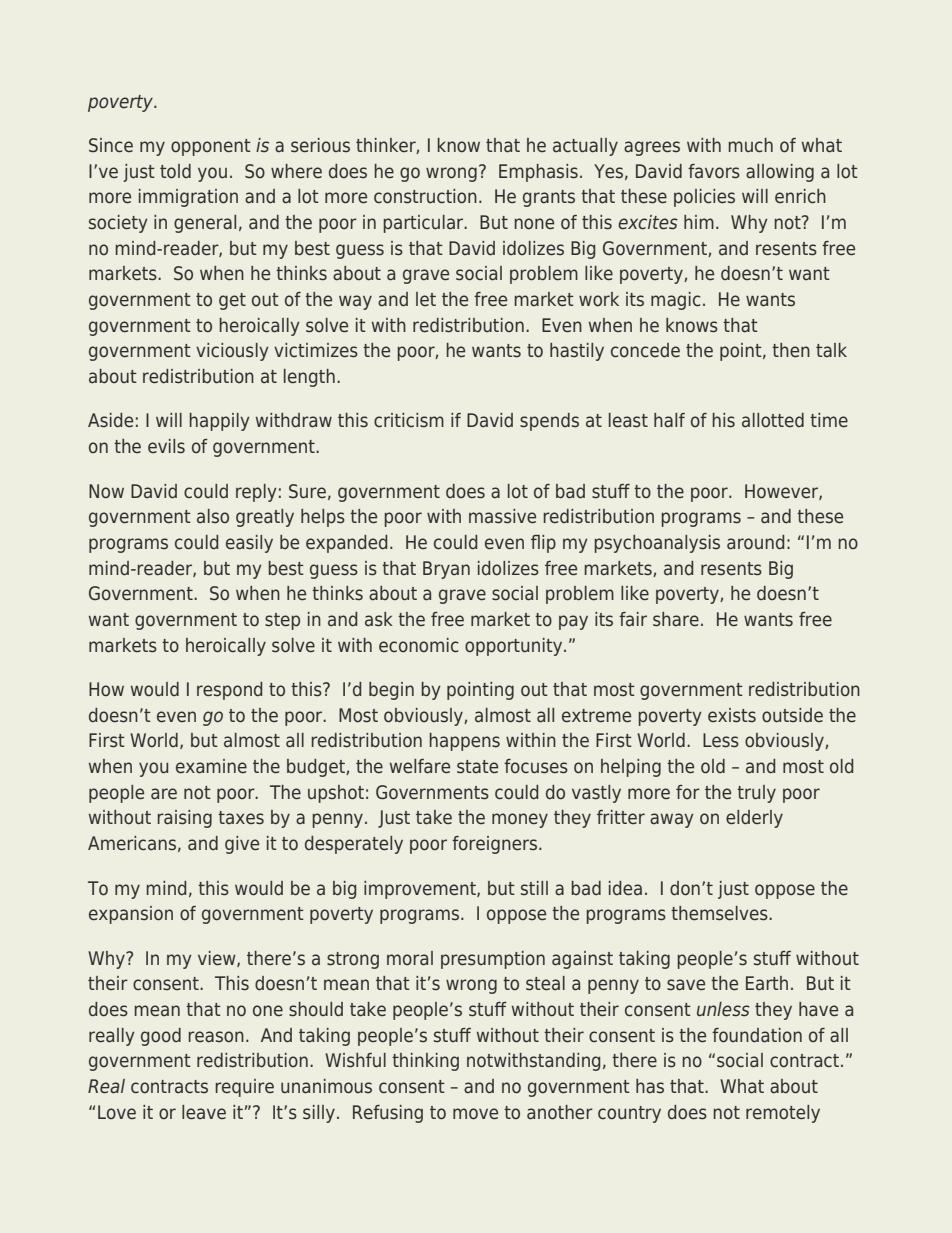 The width and height of the screenshot is (952, 1233). I want to click on criticism, so click(409, 420).
